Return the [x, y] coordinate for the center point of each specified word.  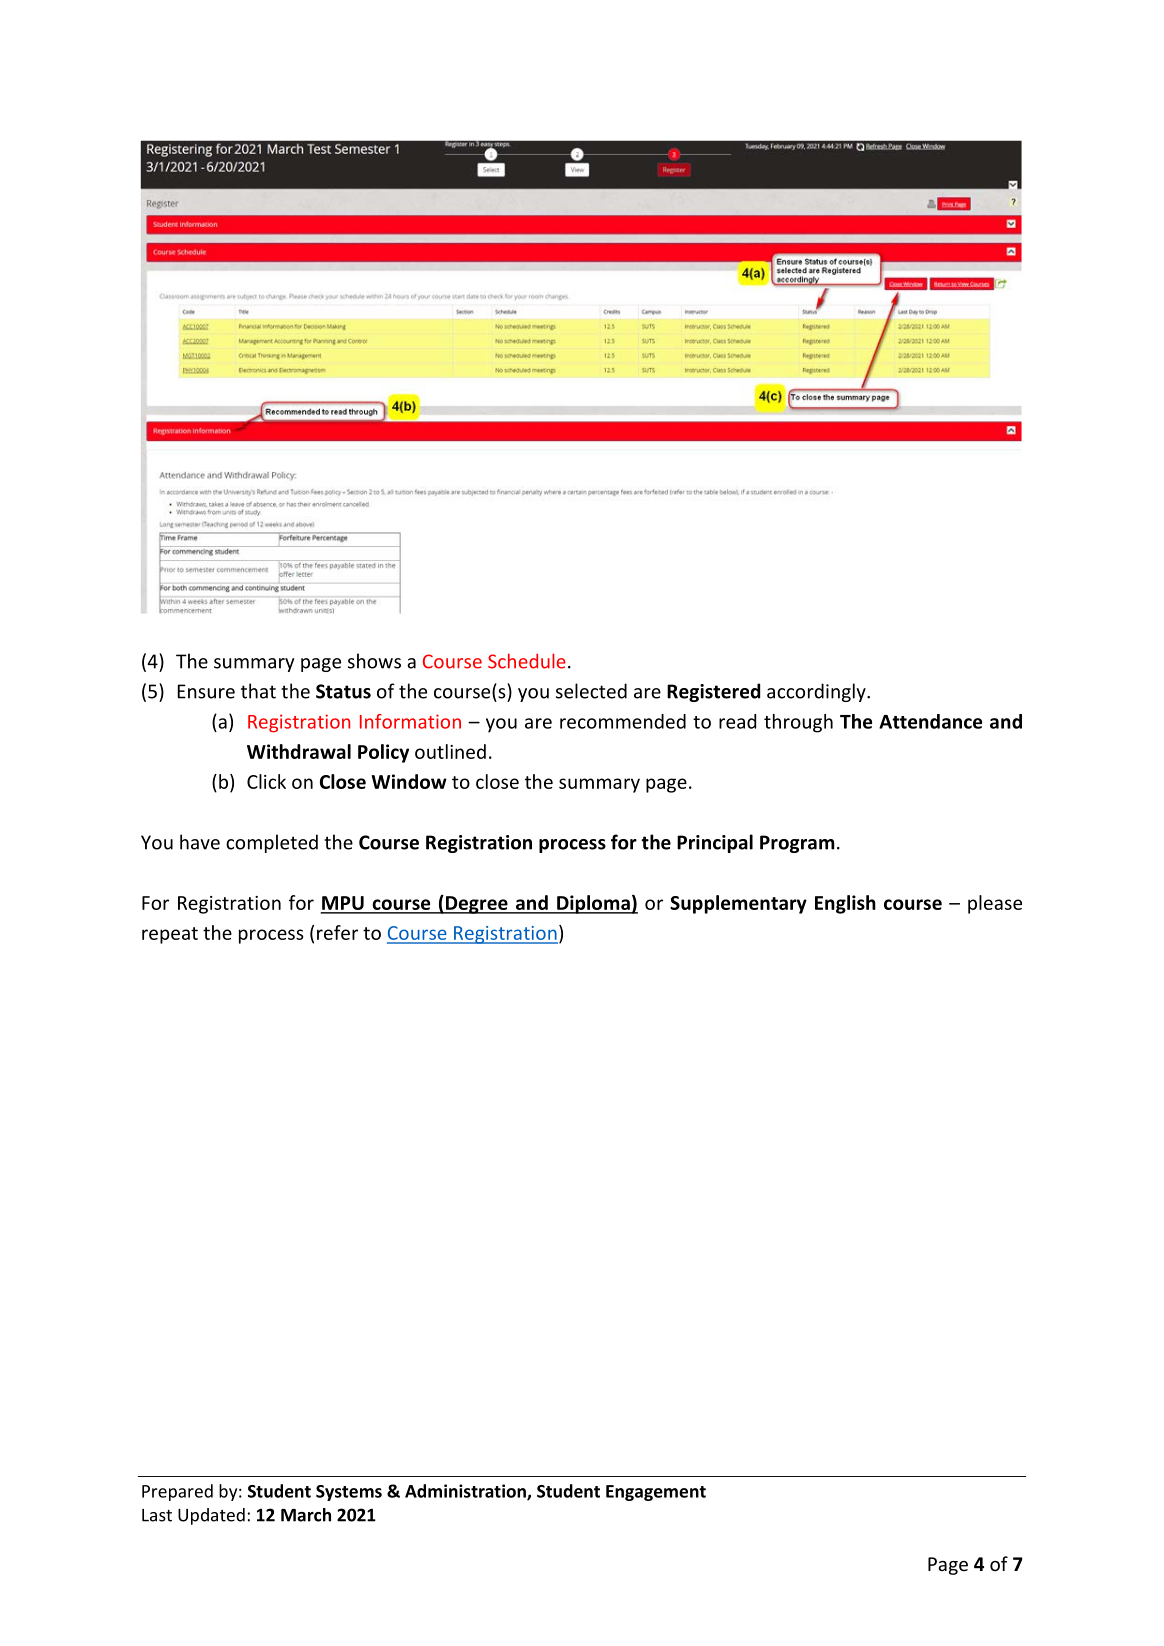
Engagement [656, 1493]
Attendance [930, 721]
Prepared [177, 1492]
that [258, 691]
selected [591, 691]
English [845, 904]
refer [337, 932]
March [306, 1515]
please [995, 904]
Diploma [593, 904]
